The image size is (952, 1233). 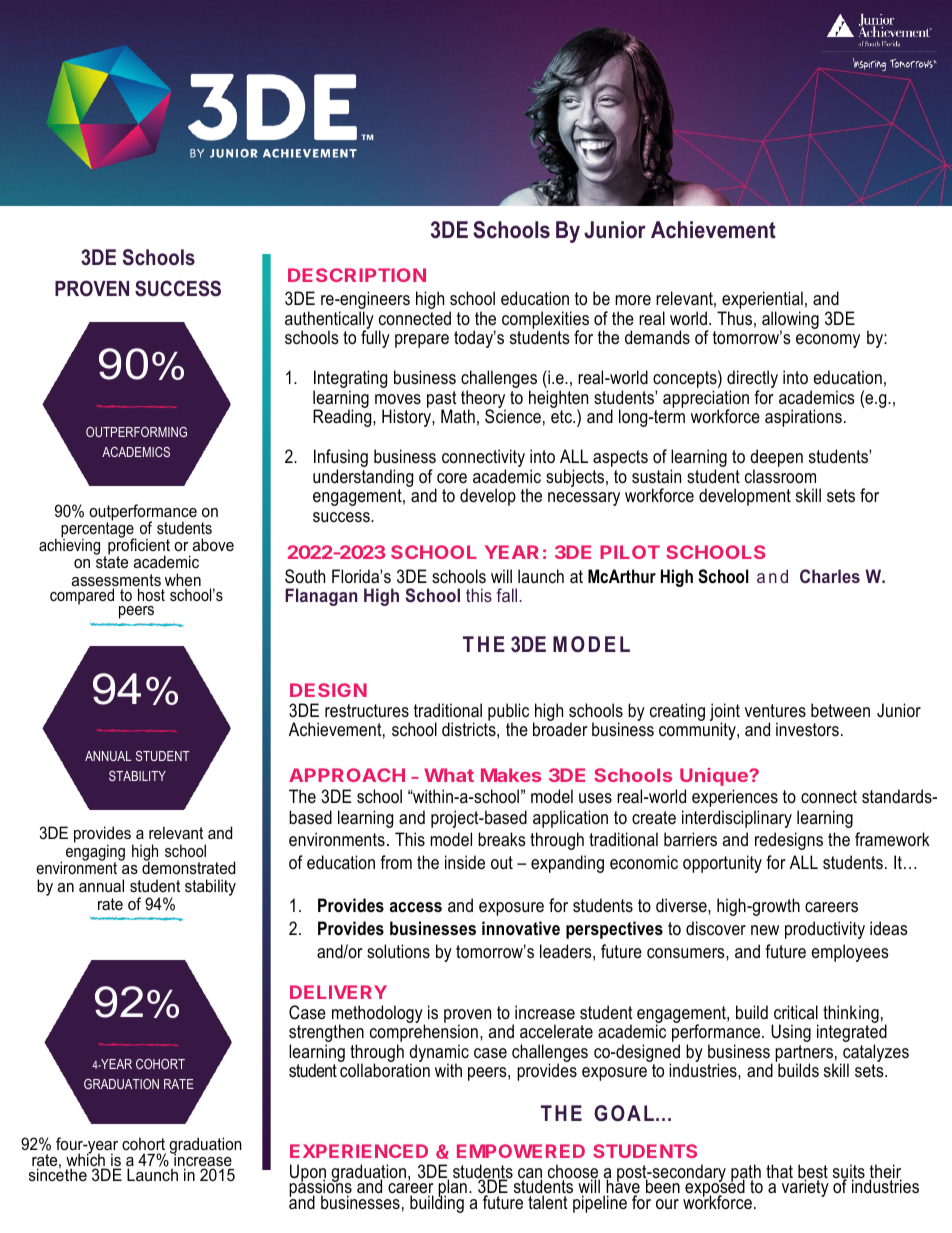 I want to click on authentically, so click(x=330, y=321).
